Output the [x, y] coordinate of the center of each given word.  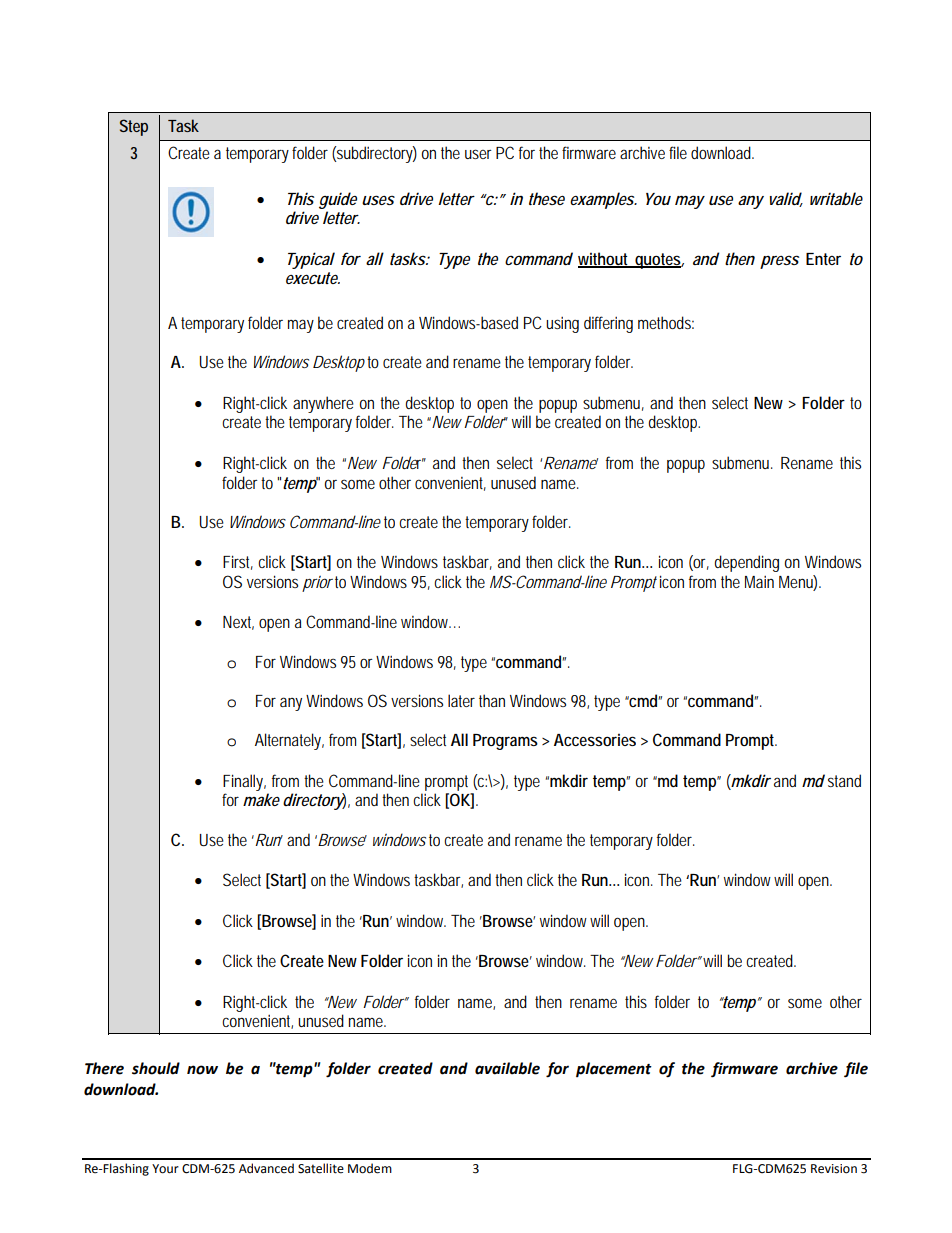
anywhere [323, 404]
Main [759, 582]
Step [134, 127]
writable [836, 198]
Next [238, 623]
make [261, 799]
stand [844, 780]
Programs [505, 742]
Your [165, 1169]
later [461, 700]
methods [666, 322]
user [478, 154]
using [562, 325]
